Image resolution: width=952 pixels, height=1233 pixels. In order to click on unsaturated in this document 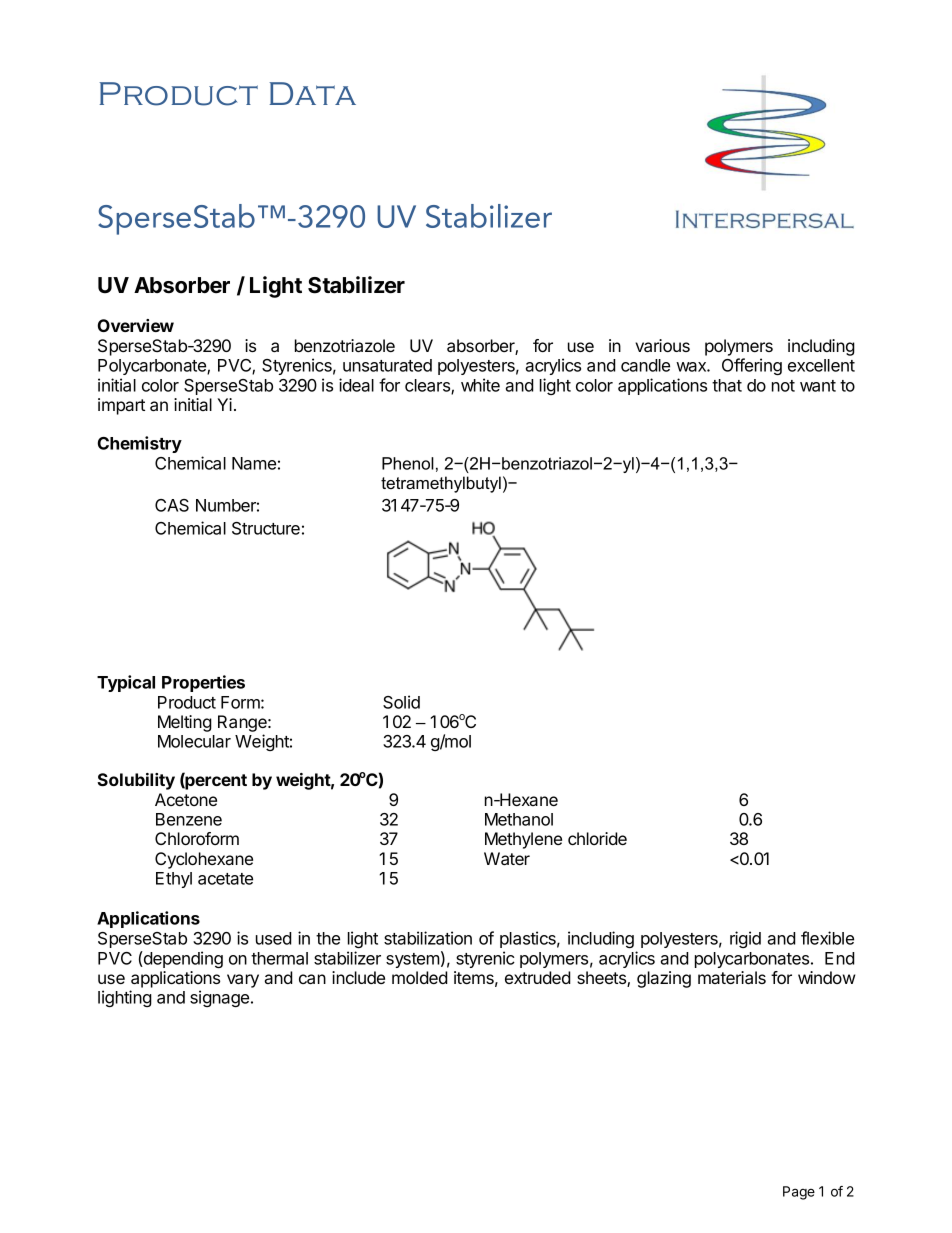, I will do `click(387, 365)`.
